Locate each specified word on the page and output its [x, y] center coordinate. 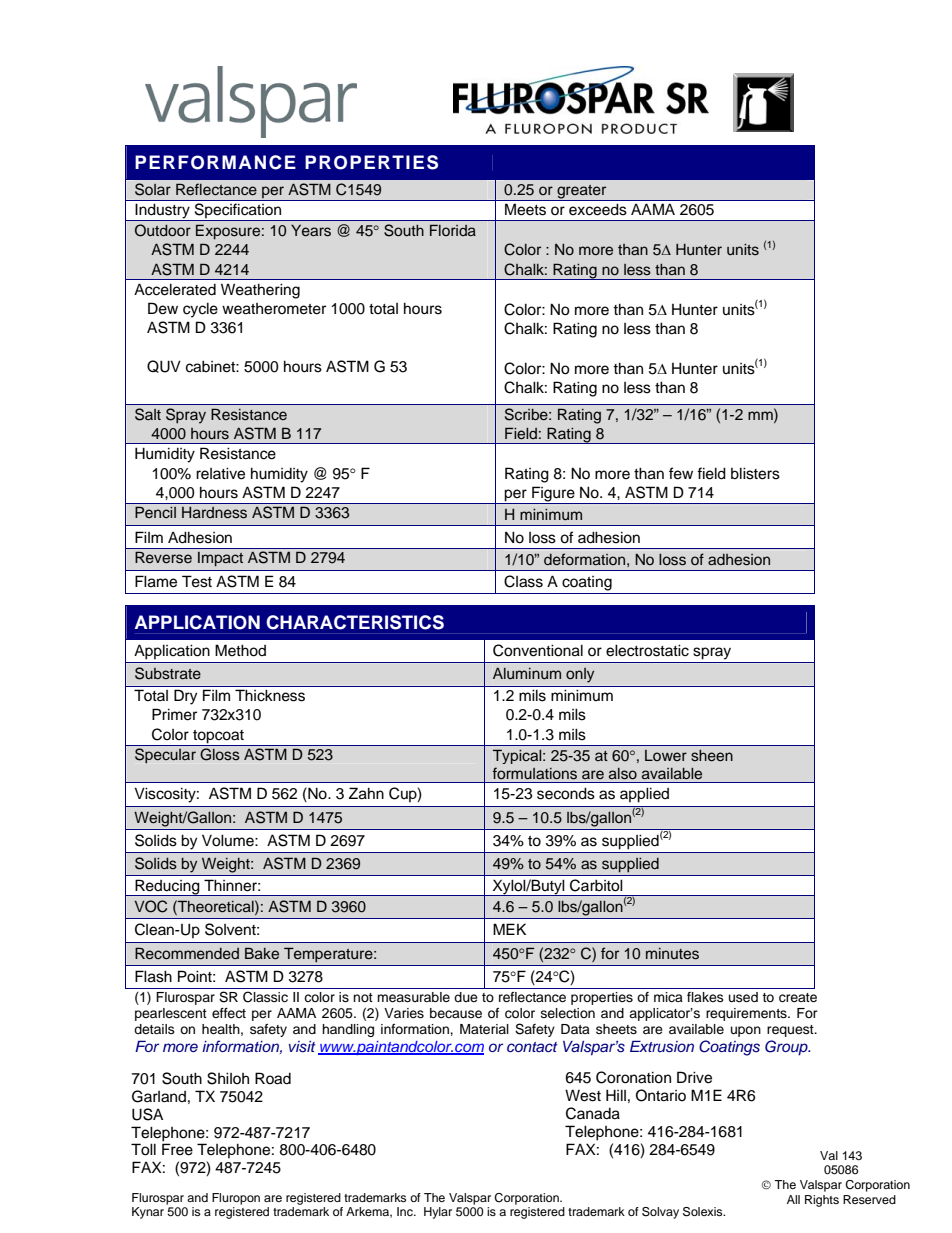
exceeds [598, 209]
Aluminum [527, 673]
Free [177, 1149]
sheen [712, 756]
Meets [525, 209]
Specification [238, 212]
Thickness [270, 695]
